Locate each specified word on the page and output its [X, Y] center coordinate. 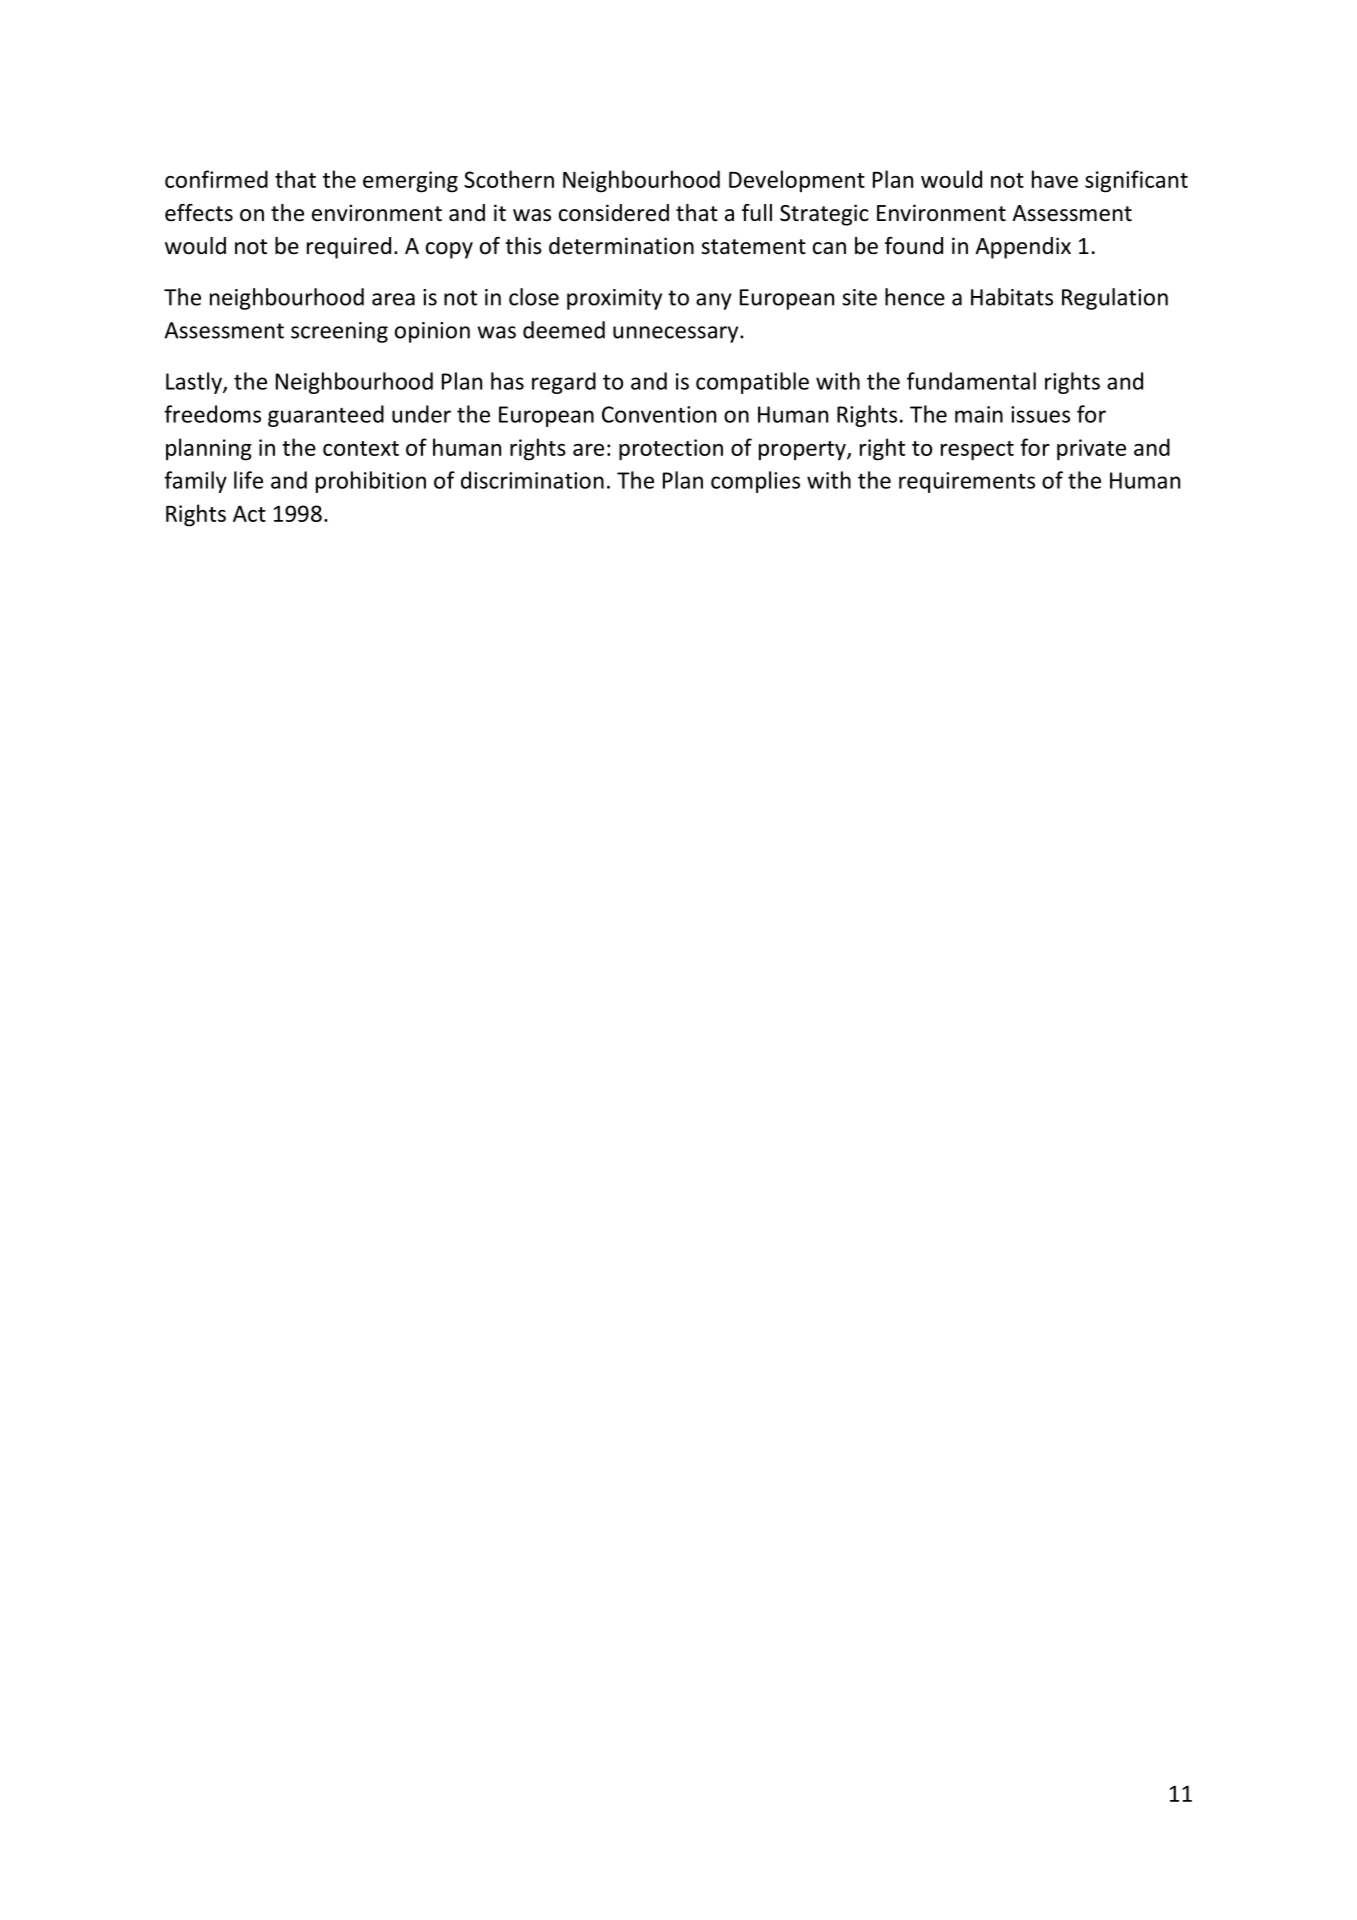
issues [1040, 414]
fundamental [971, 381]
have [1055, 179]
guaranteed [326, 416]
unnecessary [677, 334]
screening [339, 332]
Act [249, 513]
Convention [659, 414]
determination [621, 246]
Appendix [1023, 248]
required [349, 248]
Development [797, 181]
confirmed [216, 179]
